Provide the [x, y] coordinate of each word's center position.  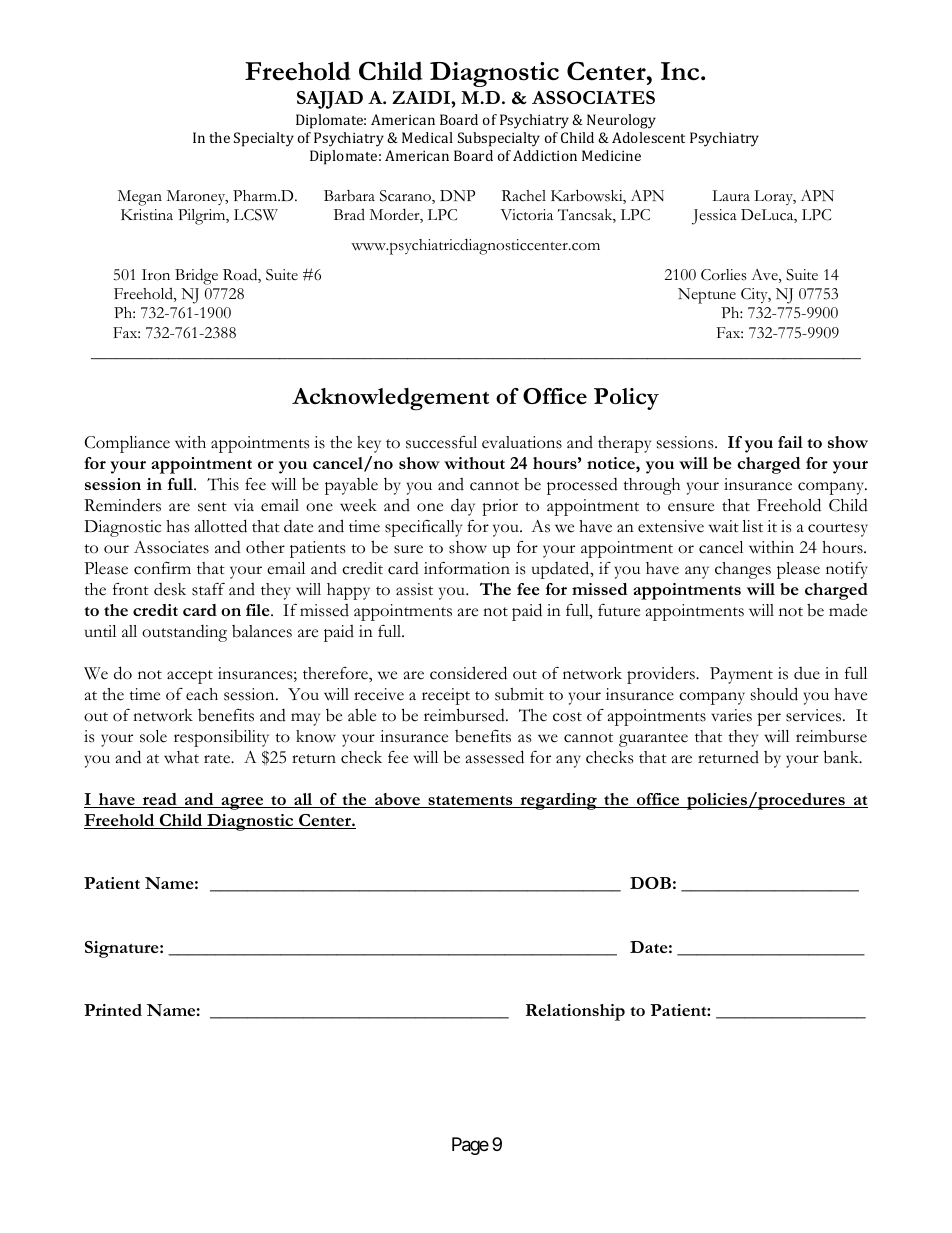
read [159, 800]
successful [441, 442]
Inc [681, 71]
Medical [427, 137]
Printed [113, 1010]
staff [208, 589]
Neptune [707, 296]
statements [470, 802]
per [769, 719]
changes [743, 570]
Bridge [196, 276]
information [467, 568]
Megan [139, 198]
